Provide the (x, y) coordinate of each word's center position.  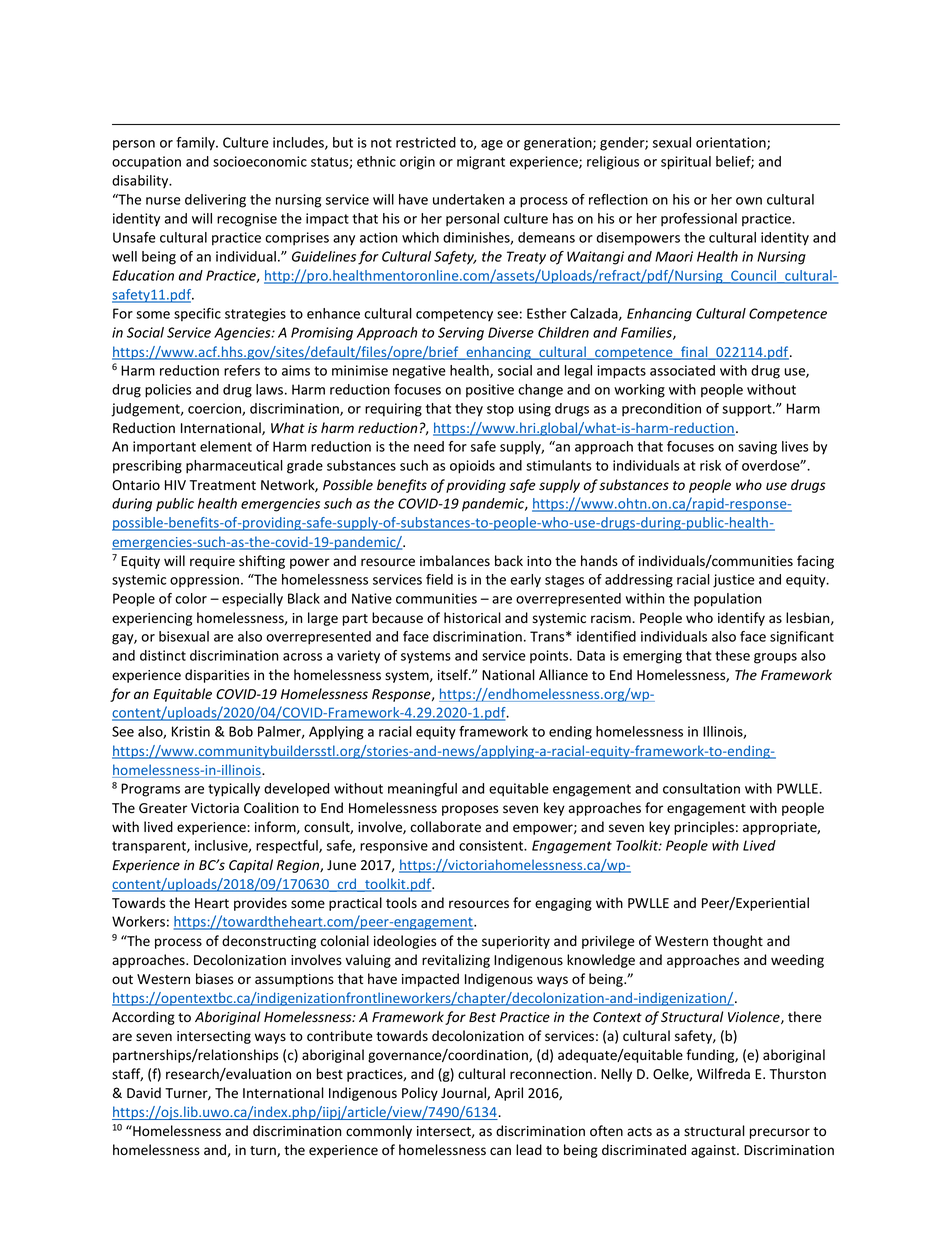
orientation (732, 143)
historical (472, 618)
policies (168, 391)
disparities (217, 676)
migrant (481, 163)
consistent (492, 845)
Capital (251, 866)
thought (738, 942)
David (144, 1092)
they (469, 410)
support (748, 410)
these (732, 655)
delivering (215, 201)
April (508, 1094)
